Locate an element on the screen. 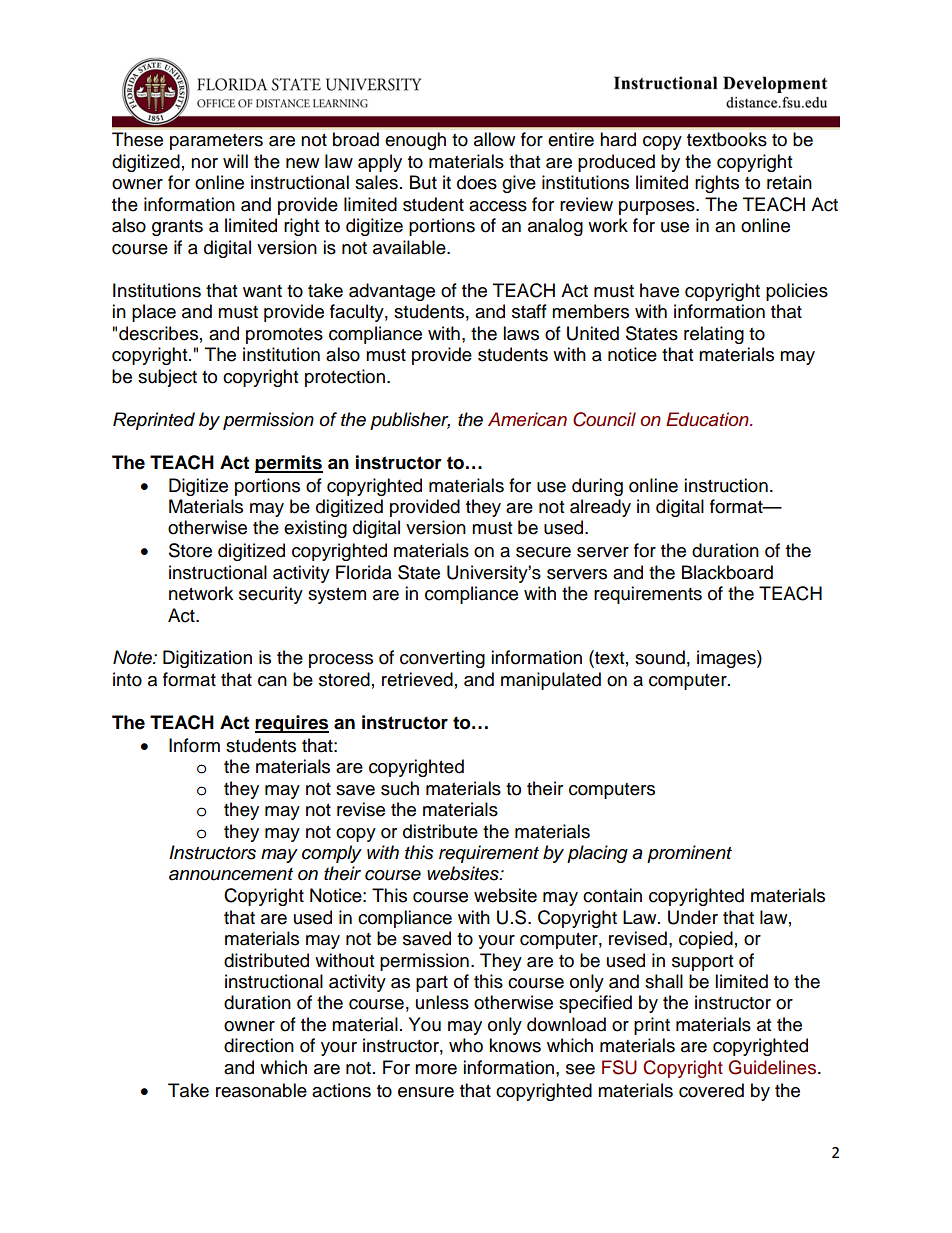  nor is located at coordinates (204, 163).
